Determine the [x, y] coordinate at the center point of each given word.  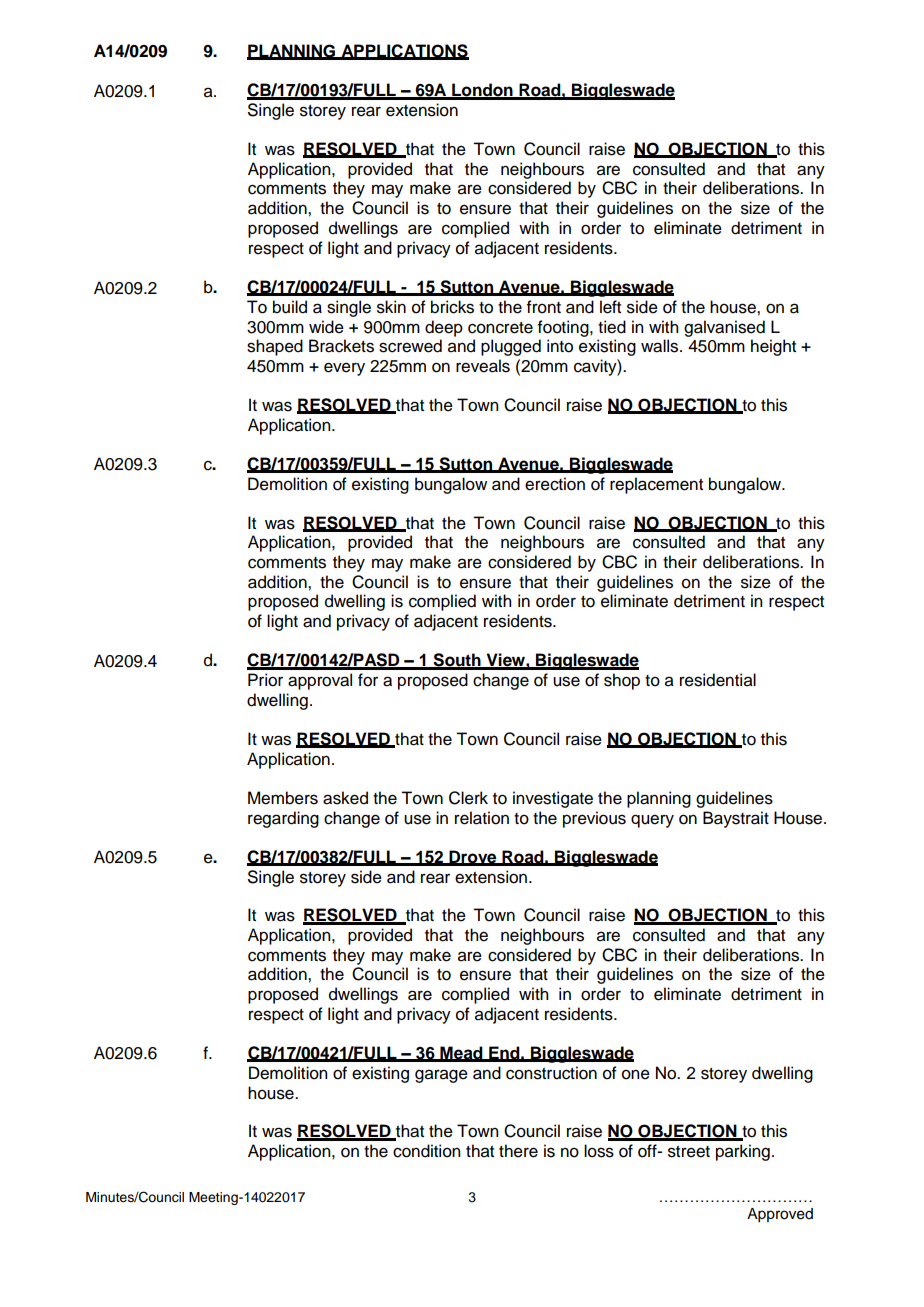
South [457, 661]
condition [426, 1151]
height [773, 347]
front [544, 307]
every [344, 369]
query [652, 821]
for [368, 680]
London [482, 91]
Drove [473, 857]
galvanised [724, 328]
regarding [283, 819]
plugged [511, 347]
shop [622, 681]
